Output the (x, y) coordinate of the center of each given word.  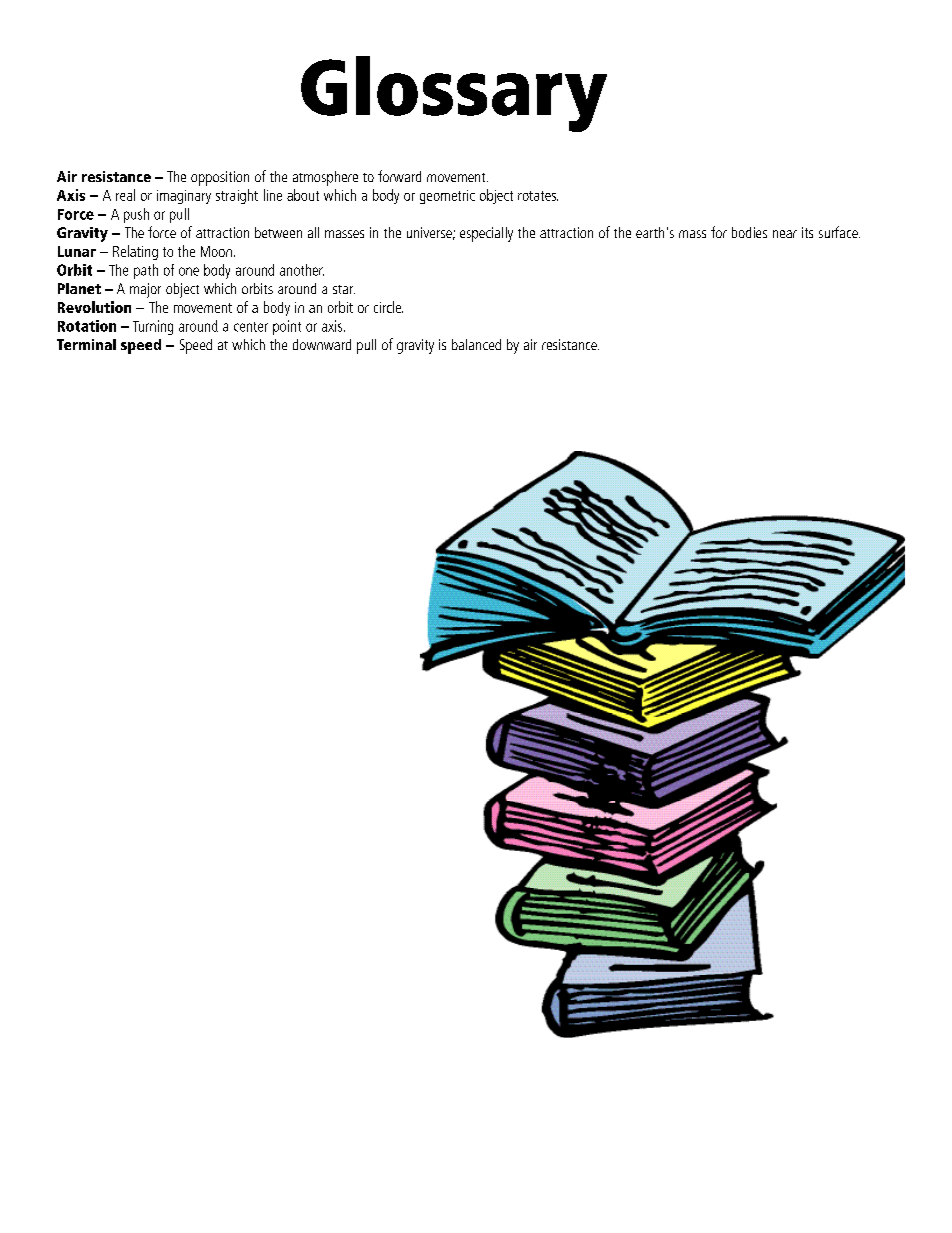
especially (486, 234)
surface (839, 232)
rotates (538, 196)
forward (399, 176)
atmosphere (325, 178)
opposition (220, 178)
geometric (447, 197)
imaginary (184, 197)
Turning (153, 327)
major (145, 290)
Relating (135, 252)
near (785, 234)
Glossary (454, 94)
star (344, 289)
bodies (749, 232)
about (303, 195)
